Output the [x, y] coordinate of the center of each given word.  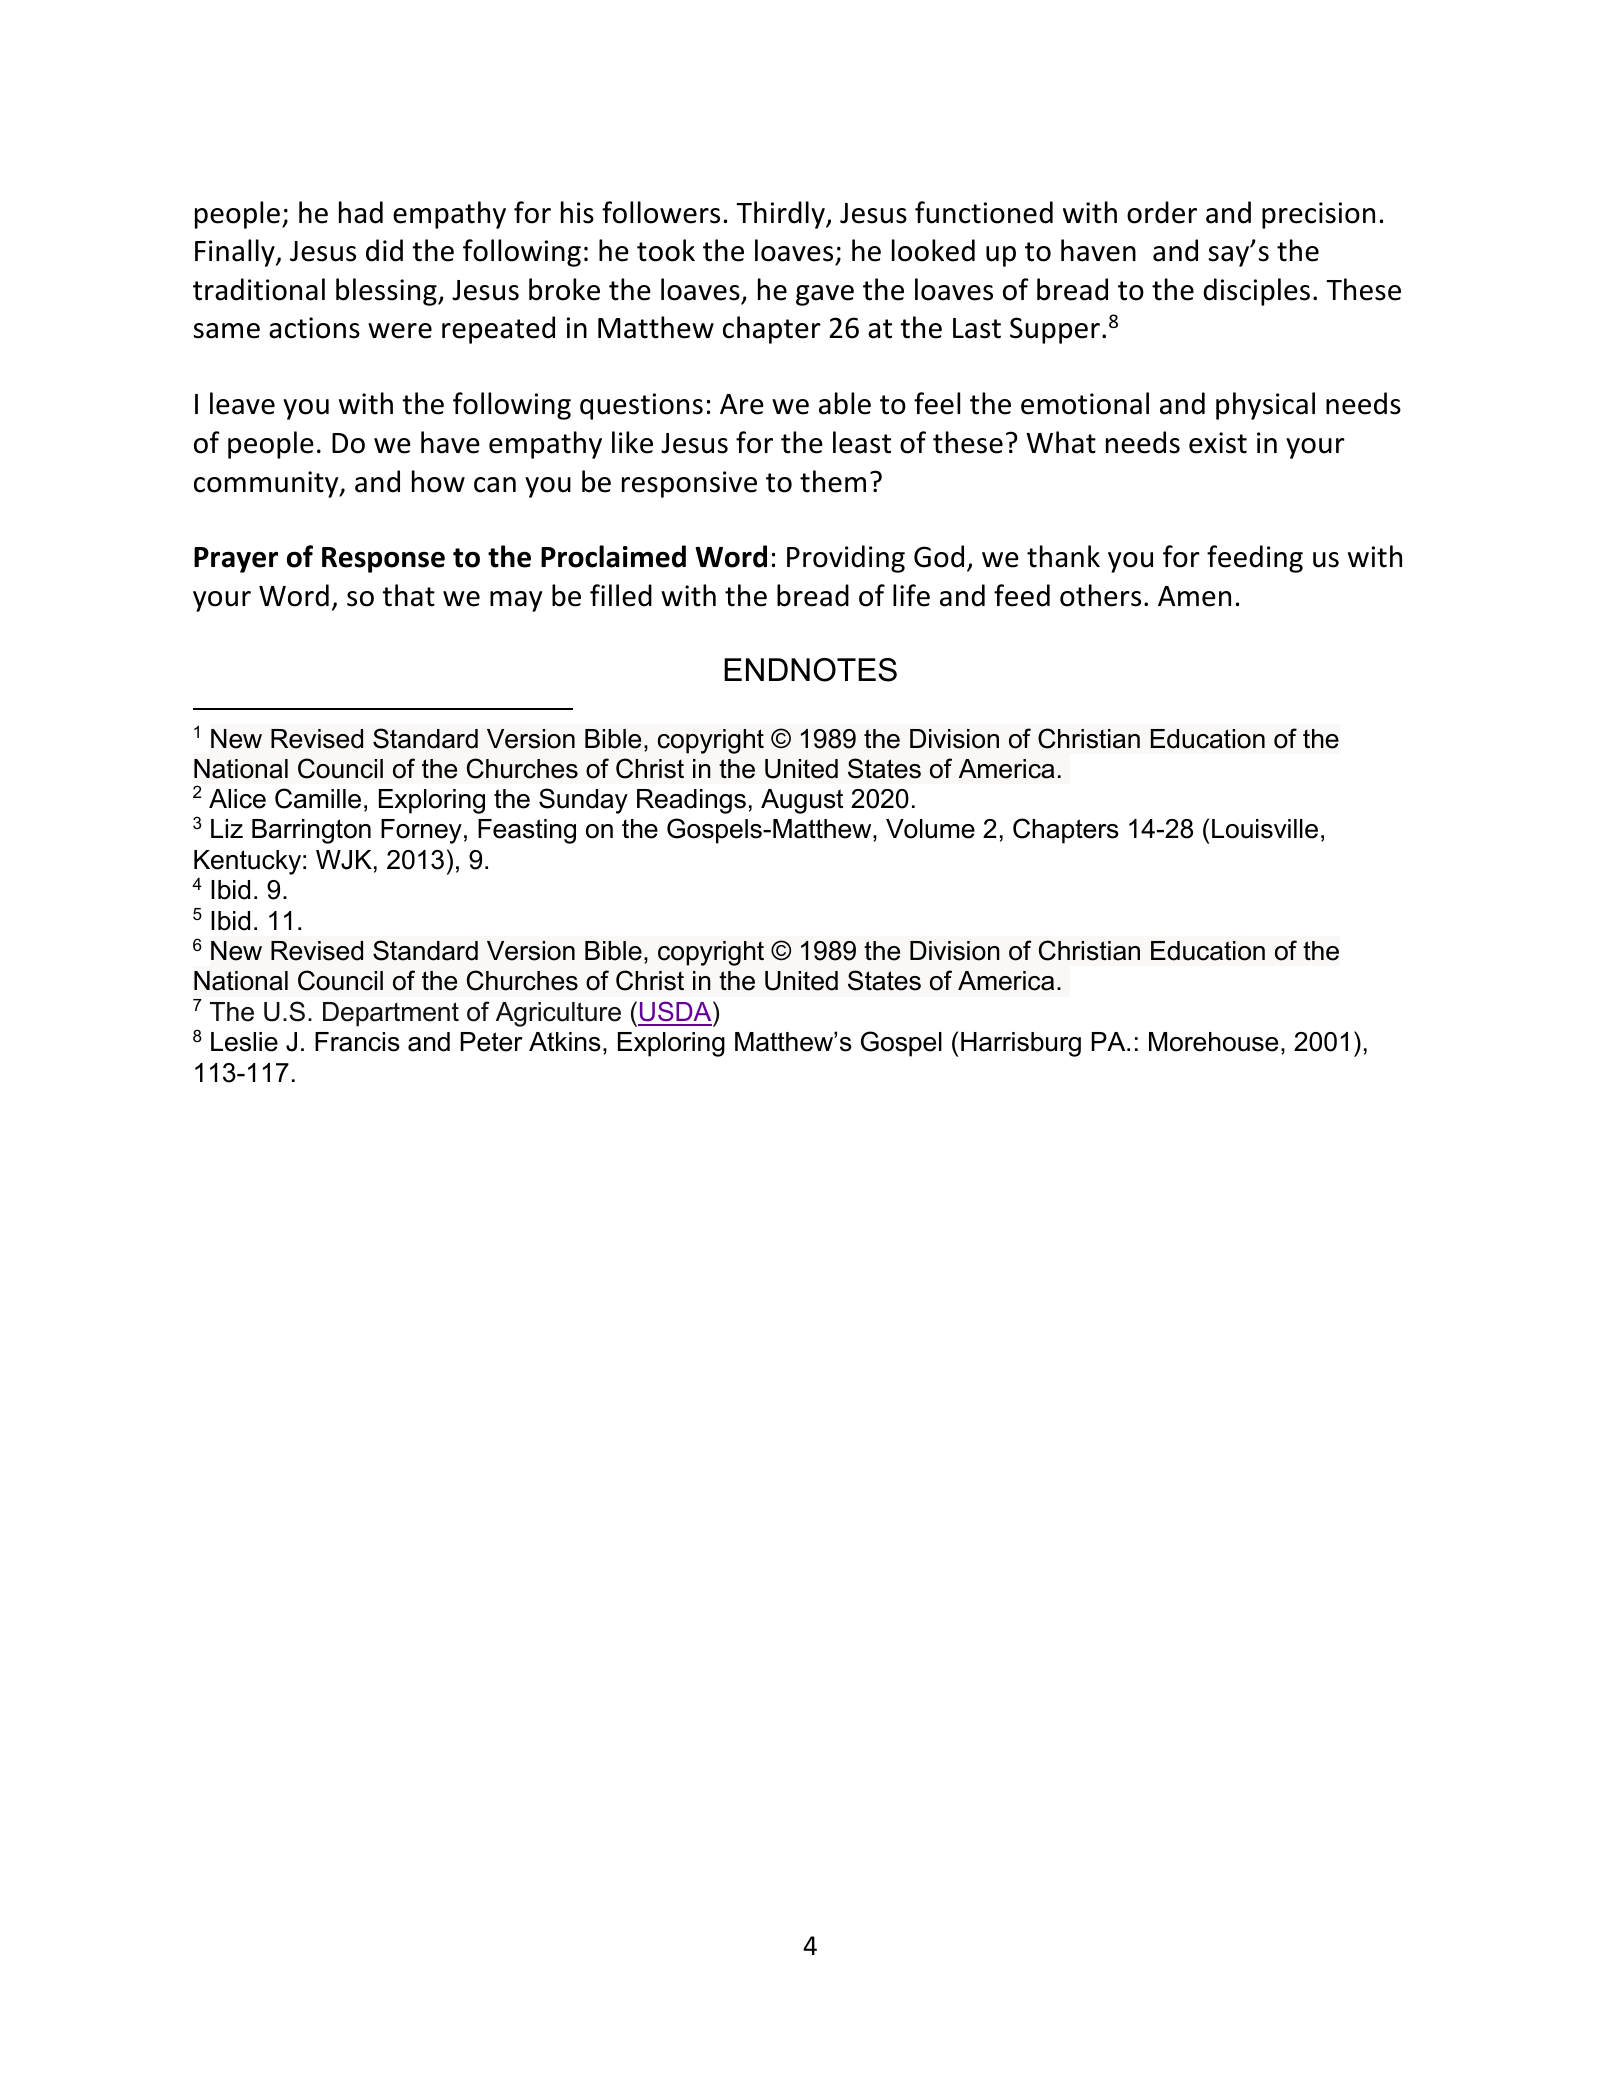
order [1162, 212]
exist [1218, 443]
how [438, 481]
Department [391, 1014]
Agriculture [558, 1014]
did [384, 250]
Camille [318, 798]
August [802, 801]
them [833, 481]
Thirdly [781, 215]
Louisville [1265, 829]
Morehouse [1213, 1042]
